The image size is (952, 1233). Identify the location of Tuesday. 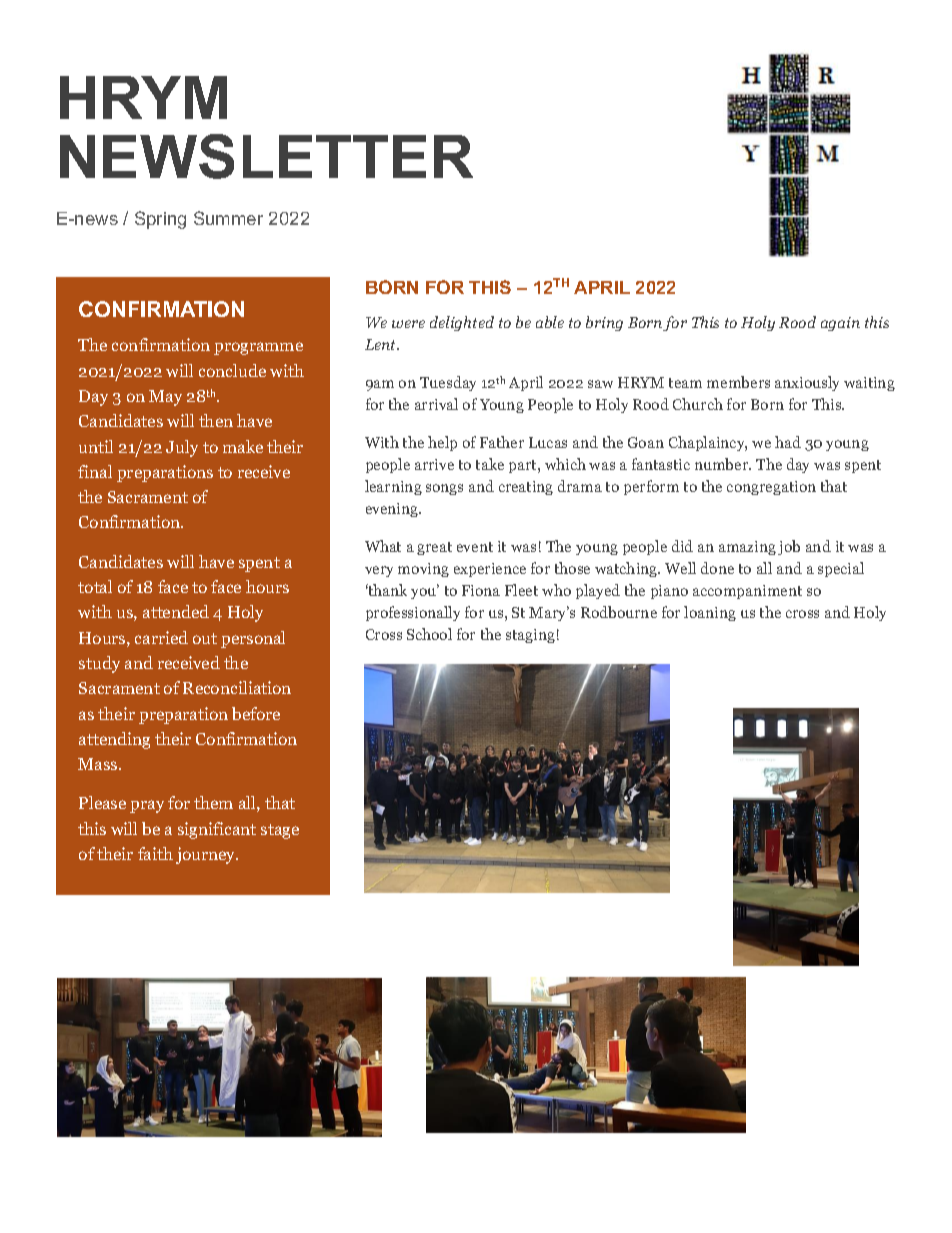
(448, 383).
